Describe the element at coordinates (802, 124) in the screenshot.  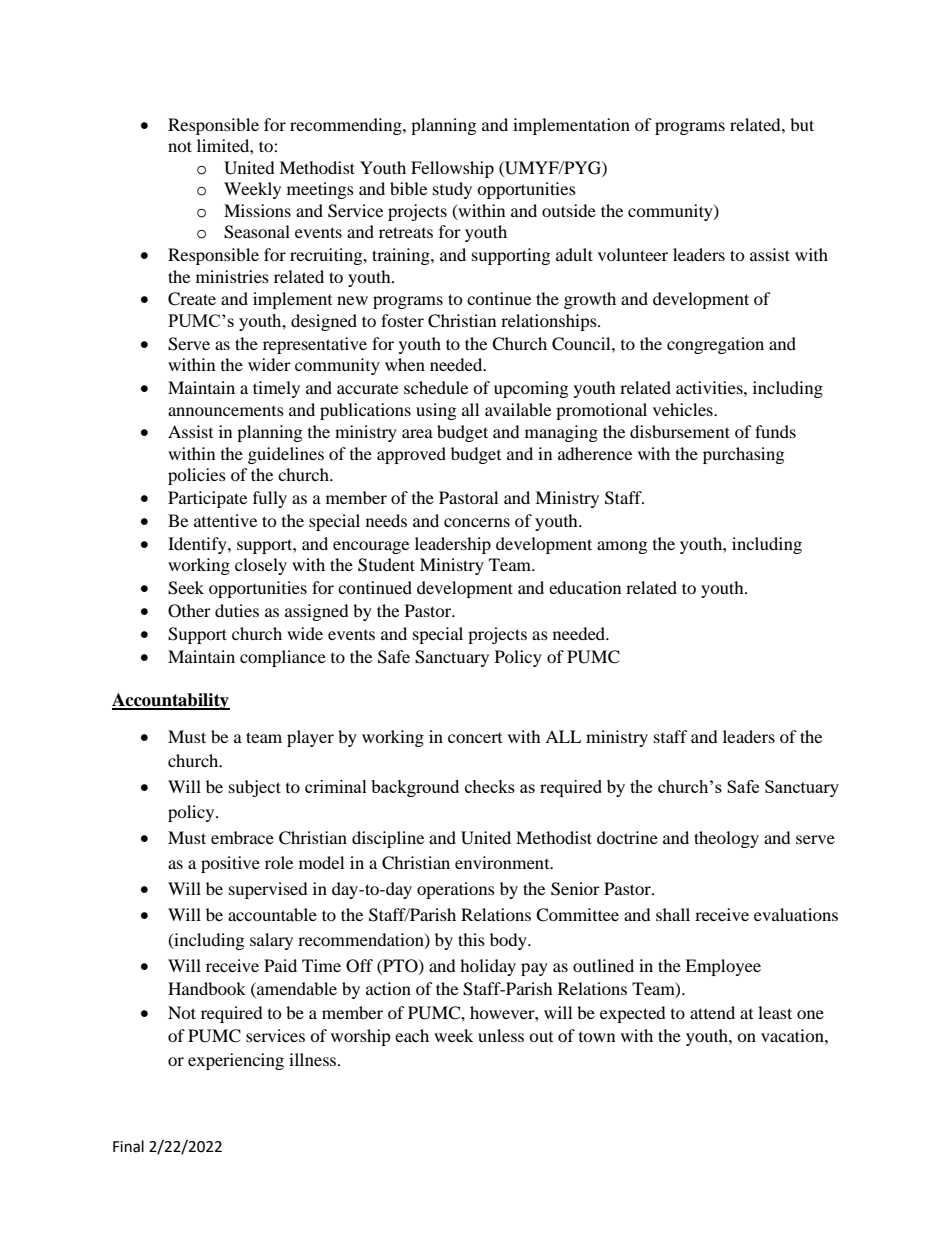
I see `but` at that location.
